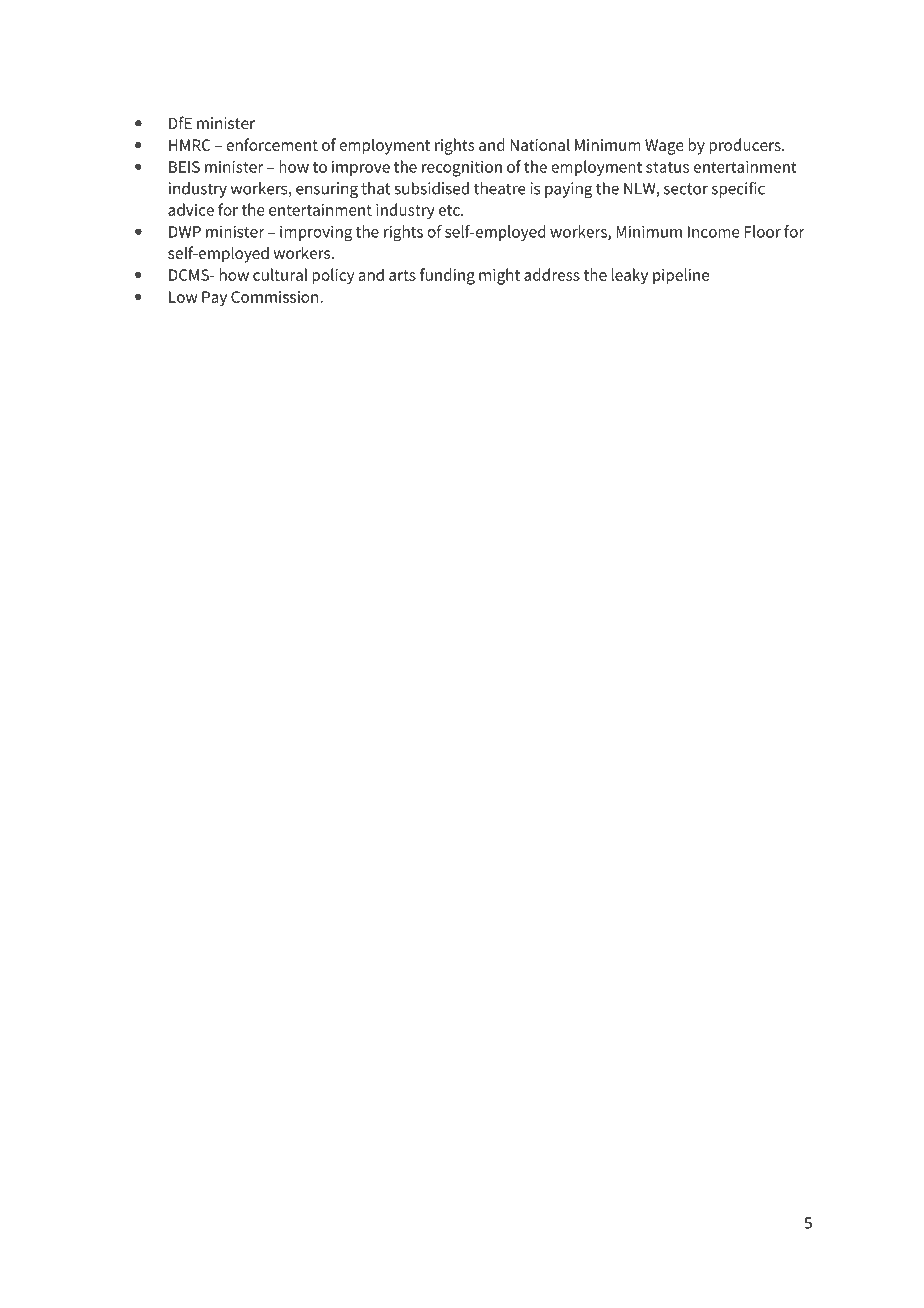 The image size is (924, 1308). What do you see at coordinates (447, 276) in the screenshot?
I see `funding` at bounding box center [447, 276].
